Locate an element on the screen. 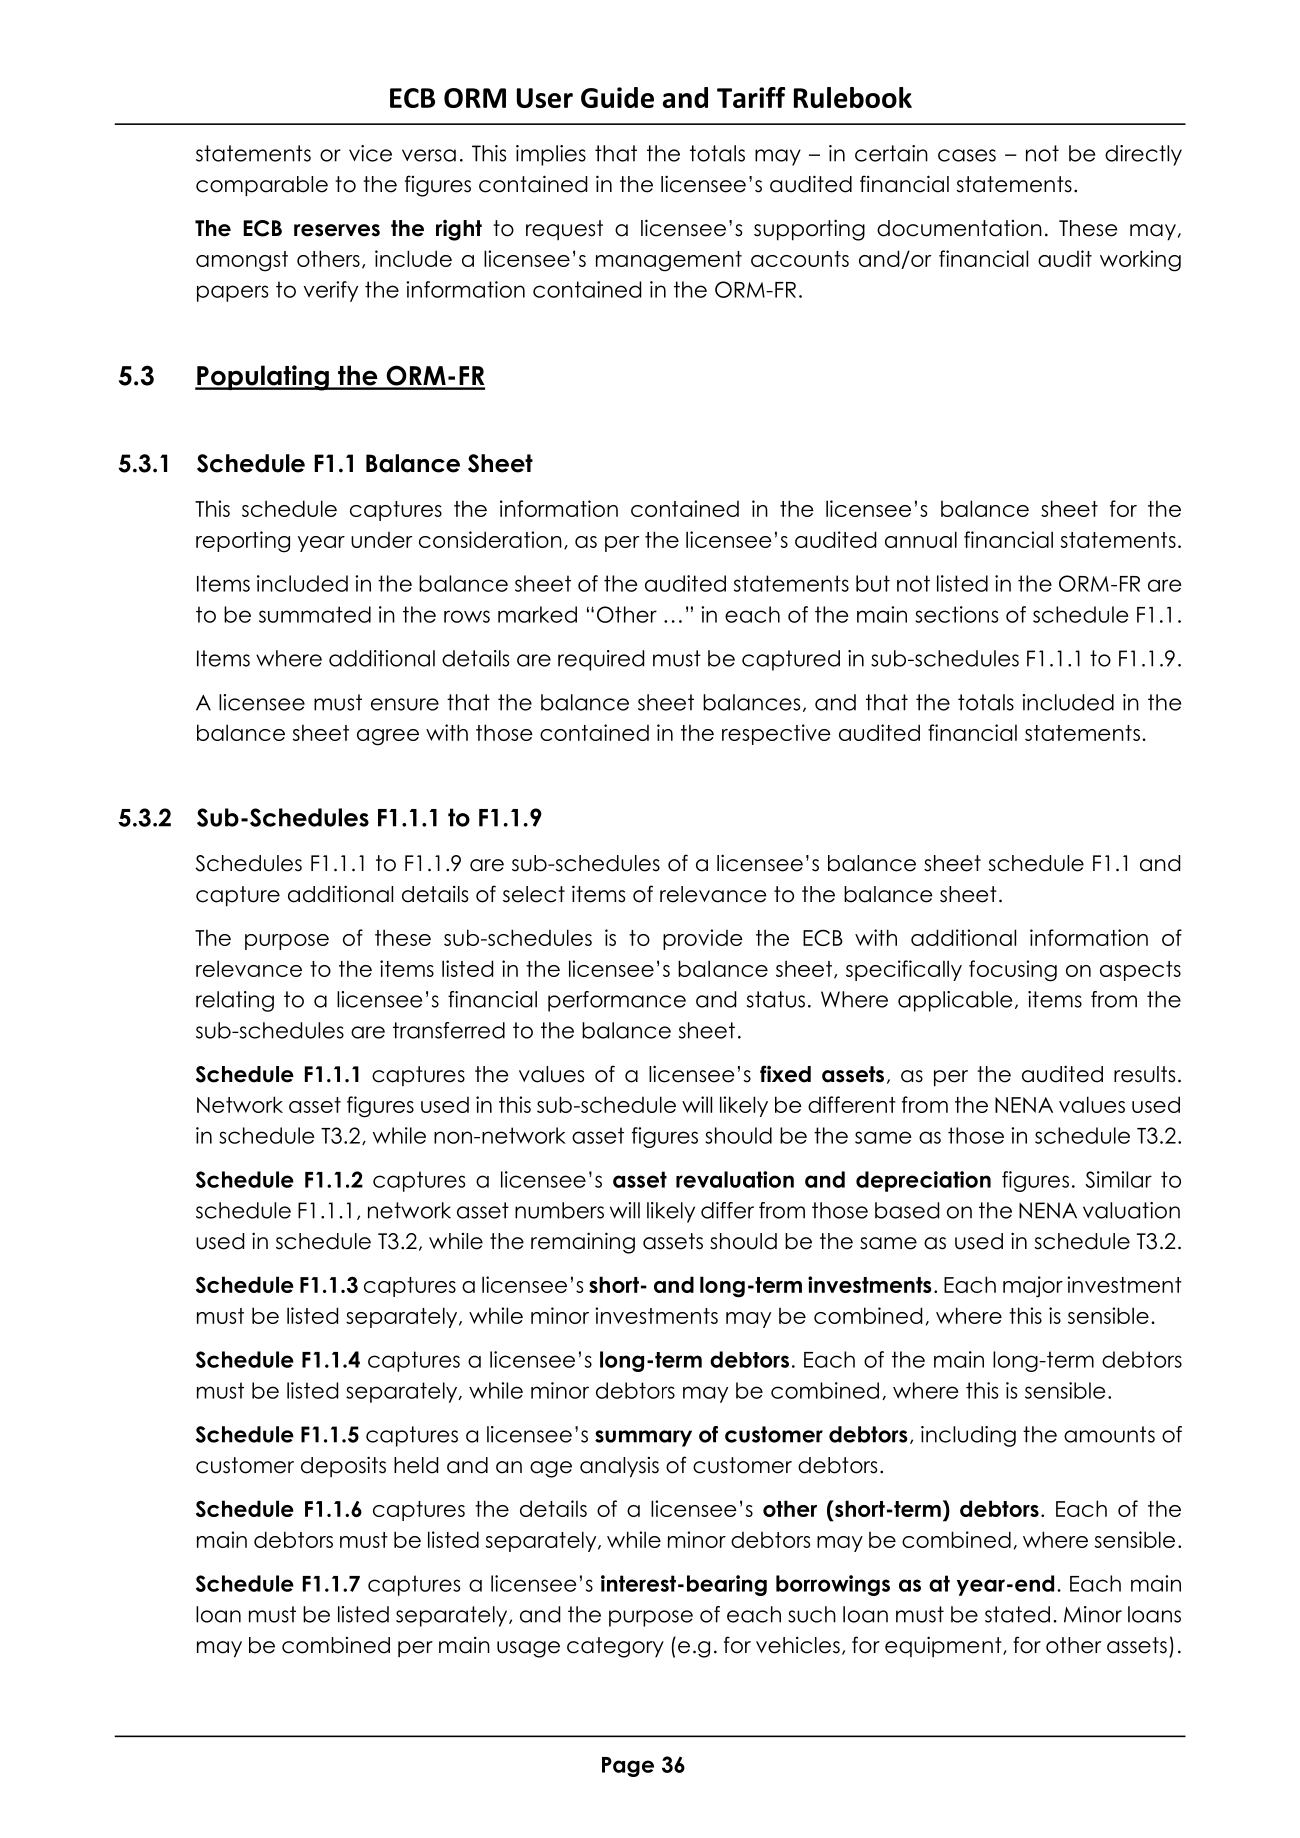  cases is located at coordinates (967, 155).
